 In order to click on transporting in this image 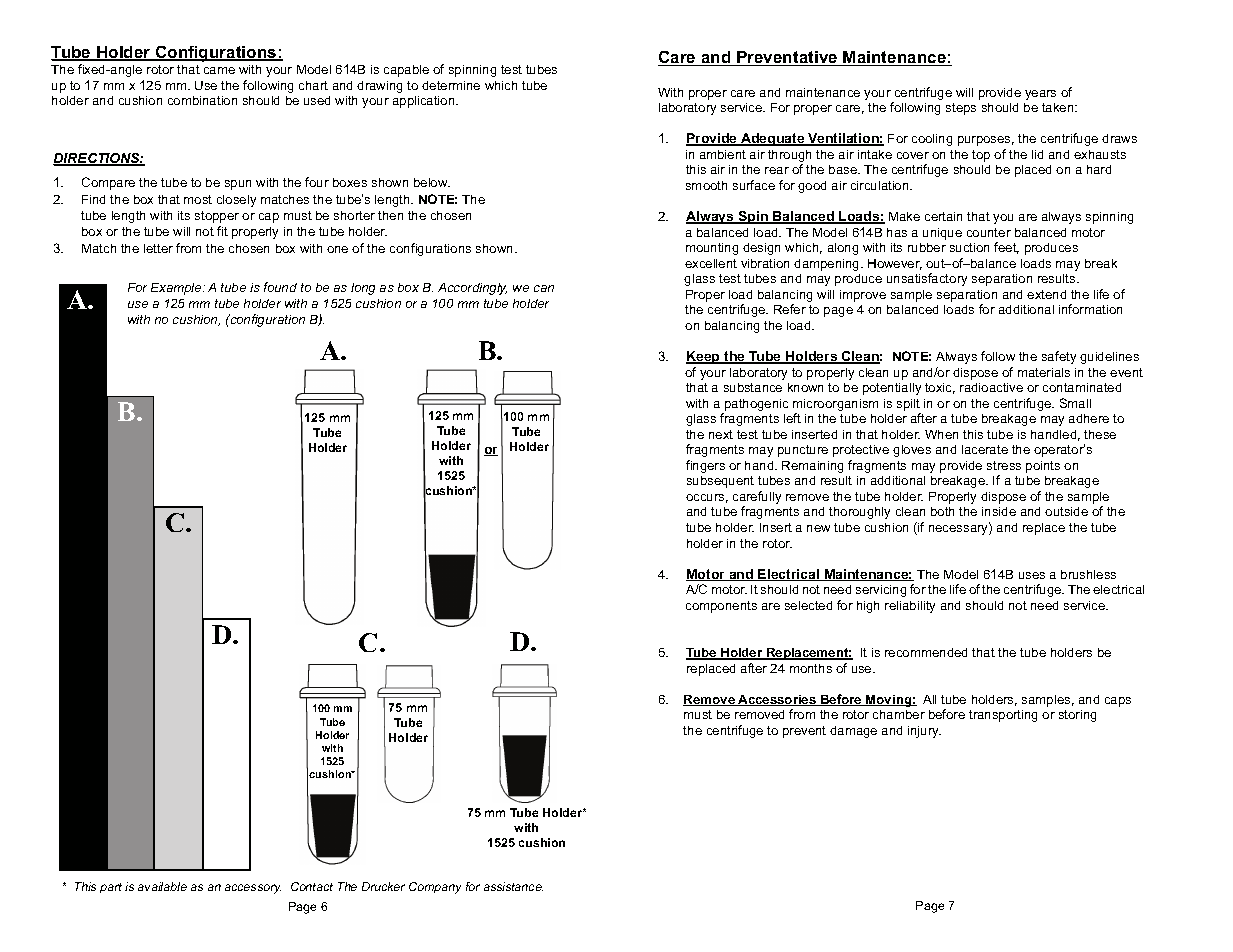, I will do `click(1003, 716)`.
